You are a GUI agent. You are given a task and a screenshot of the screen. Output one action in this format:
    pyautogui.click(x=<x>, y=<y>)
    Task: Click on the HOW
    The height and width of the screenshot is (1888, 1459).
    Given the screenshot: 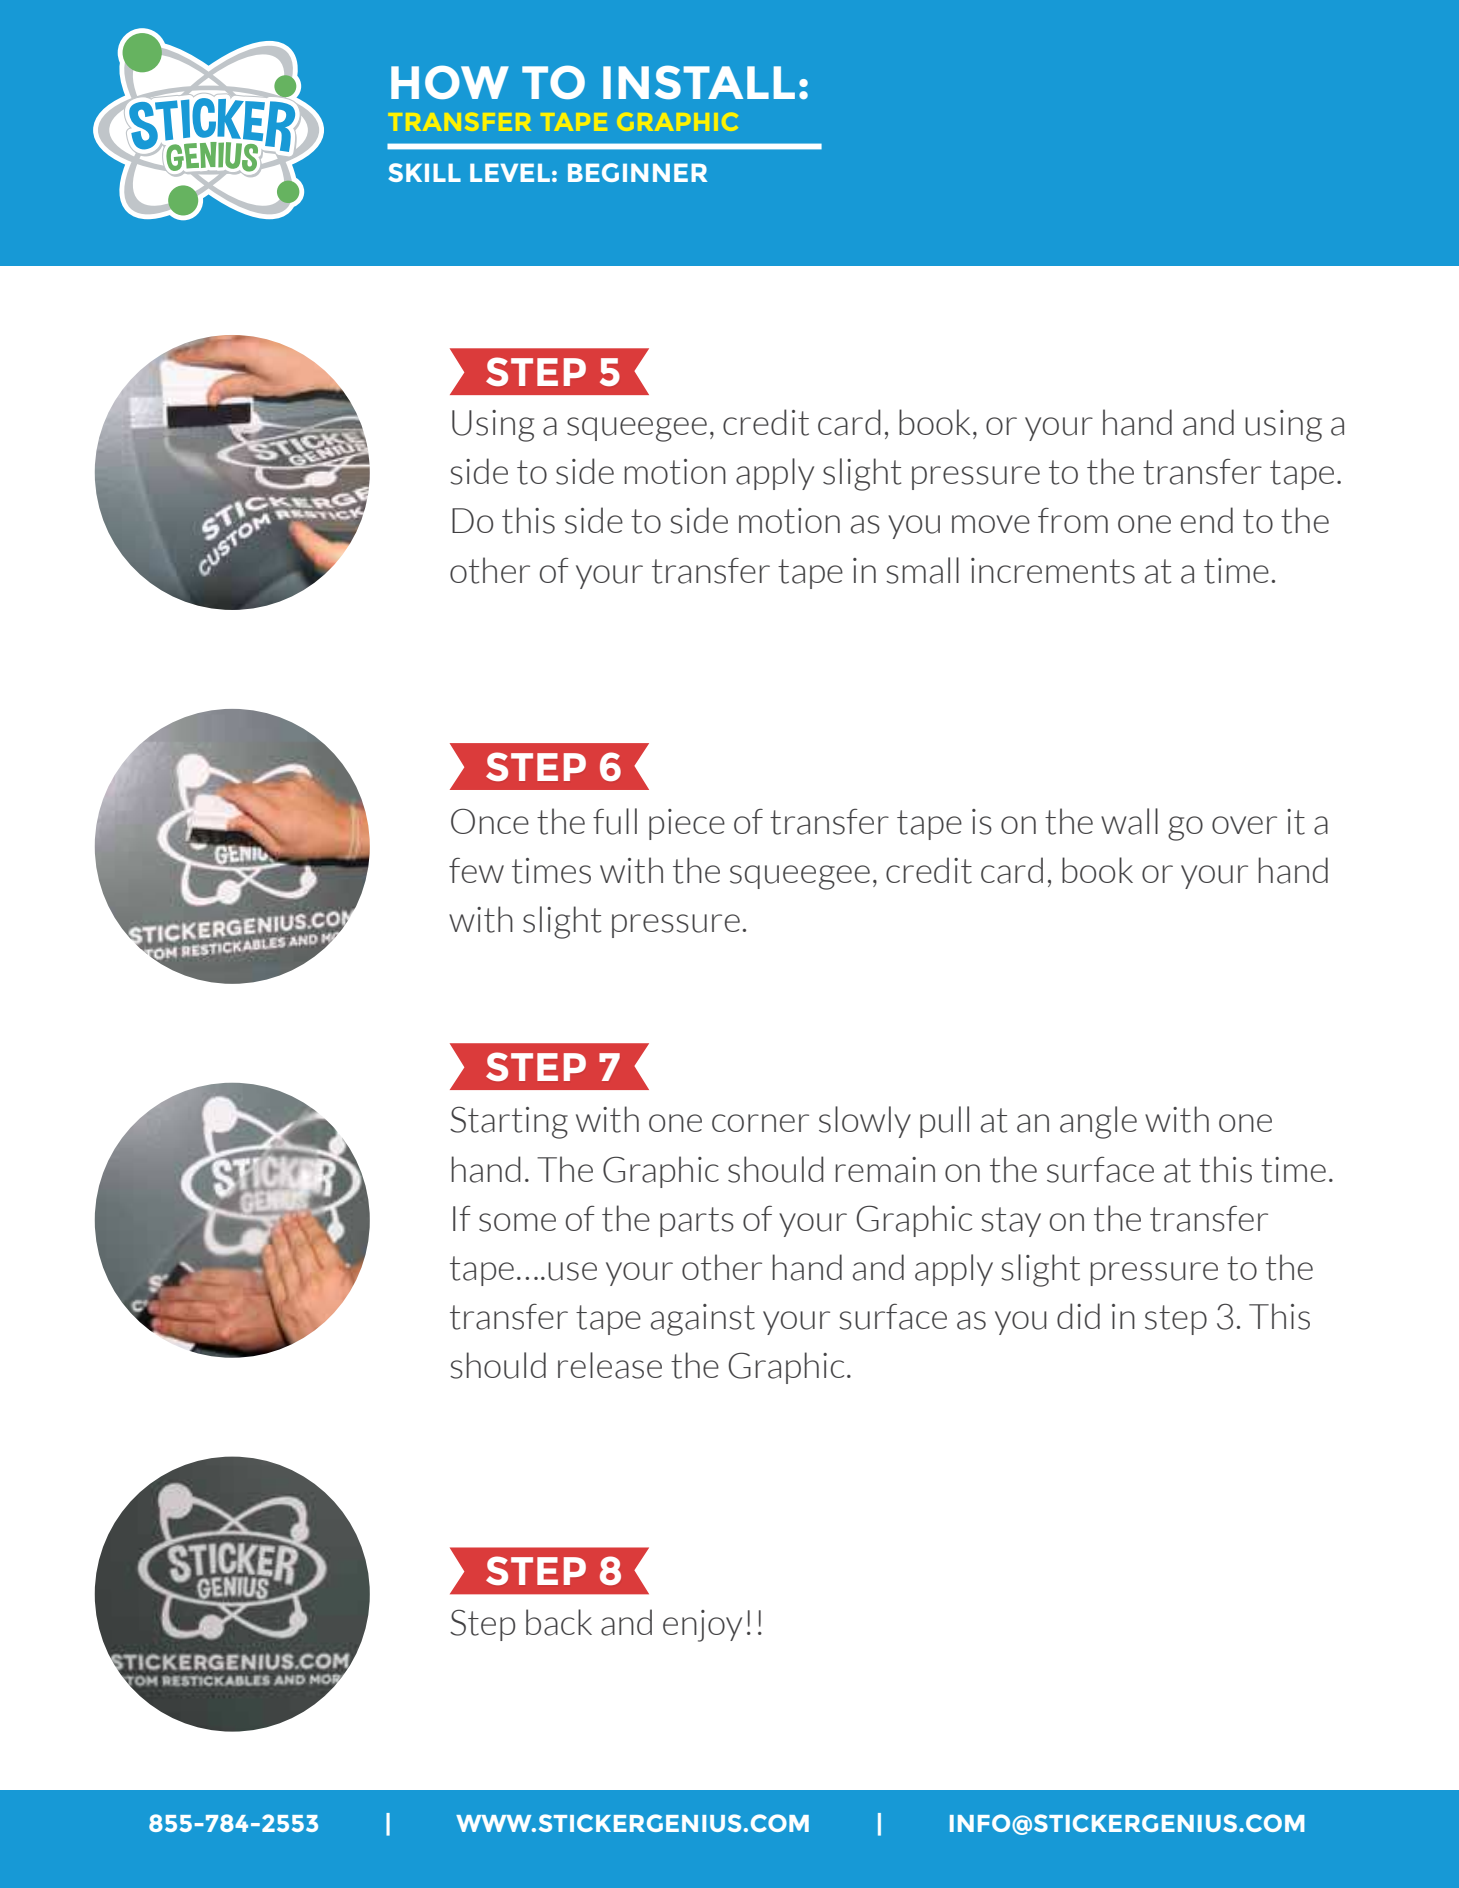 What is the action you would take?
    pyautogui.click(x=450, y=82)
